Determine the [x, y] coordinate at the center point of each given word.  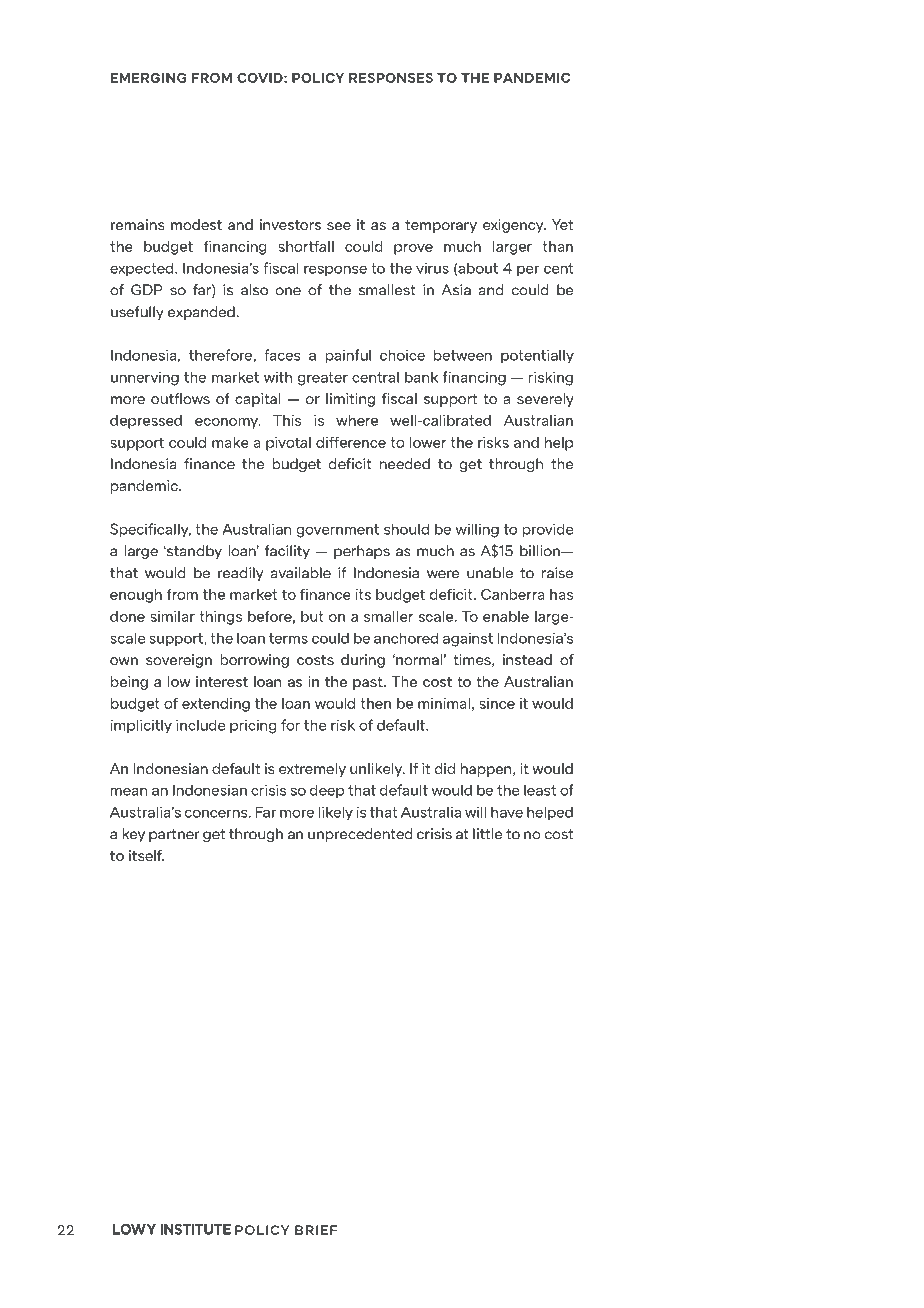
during [363, 661]
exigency [514, 226]
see [339, 226]
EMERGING [148, 78]
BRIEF [316, 1230]
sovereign [179, 661]
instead [527, 659]
